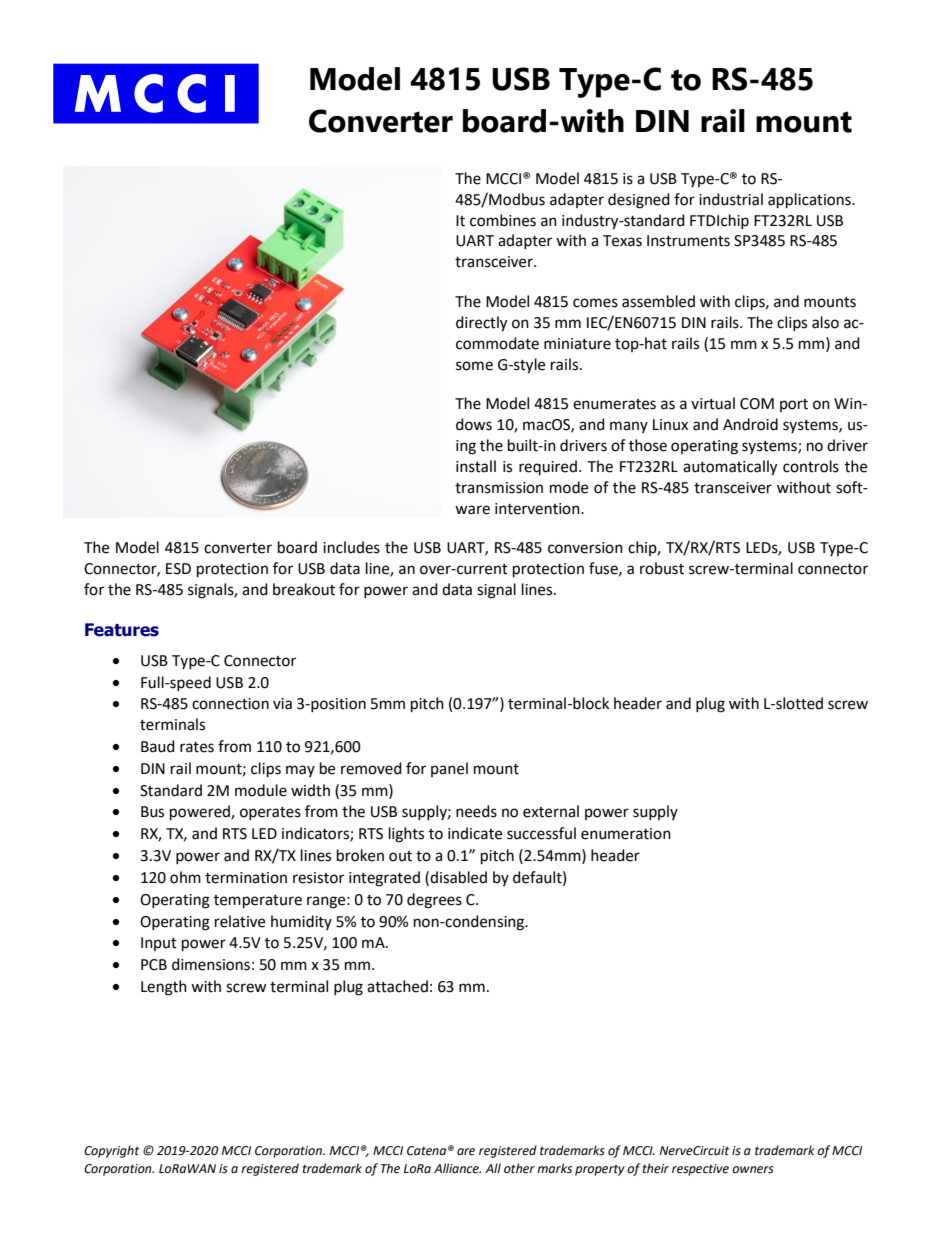 The image size is (952, 1233). Describe the element at coordinates (111, 1151) in the screenshot. I see `Copyright` at that location.
